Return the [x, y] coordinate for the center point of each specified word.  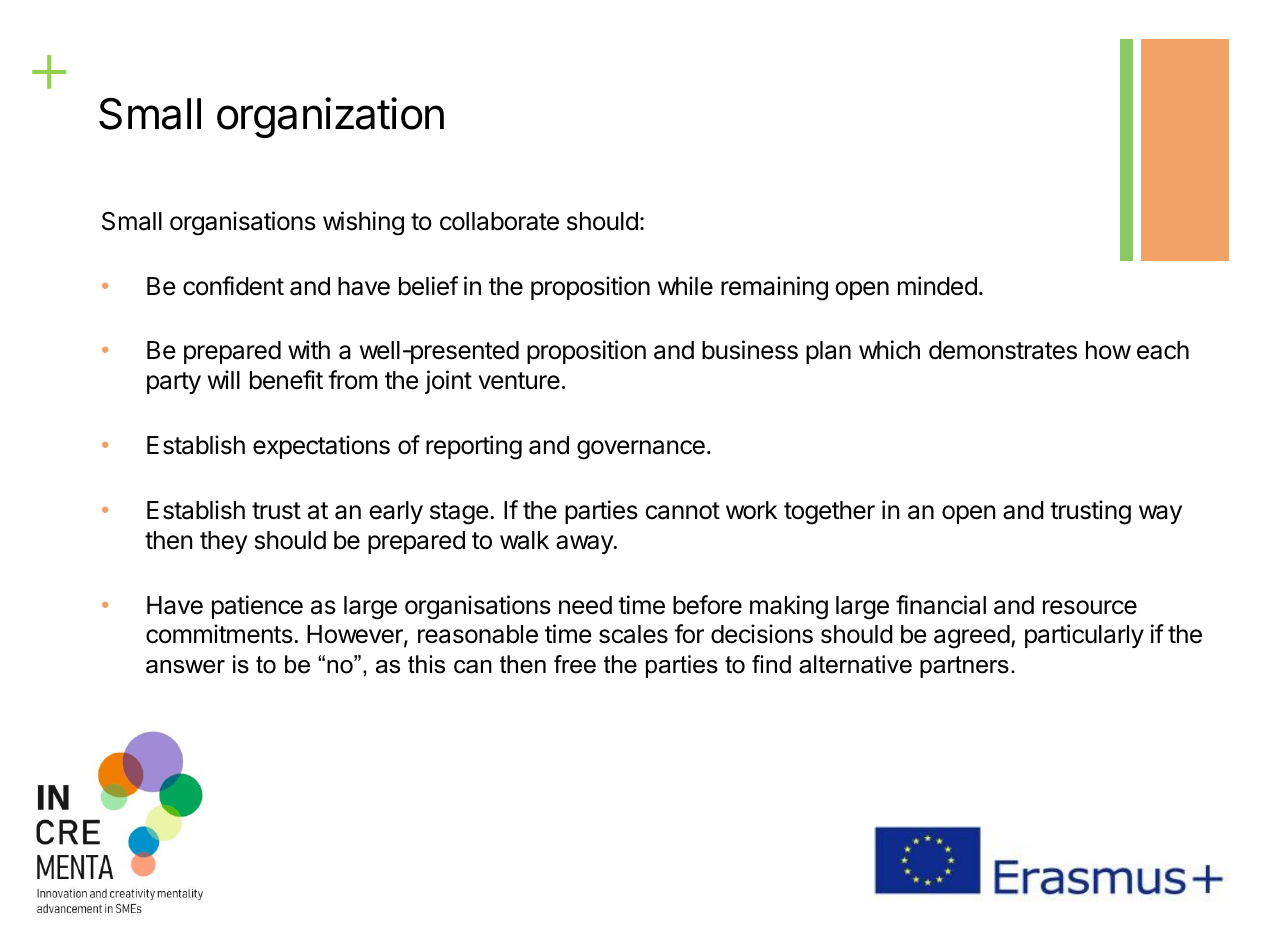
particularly [1084, 636]
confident [233, 286]
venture [519, 381]
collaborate [499, 221]
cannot [682, 511]
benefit [286, 380]
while [685, 286]
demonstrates [1003, 350]
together [829, 513]
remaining [774, 288]
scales [633, 634]
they [223, 542]
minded [937, 286]
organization [330, 117]
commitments [219, 634]
